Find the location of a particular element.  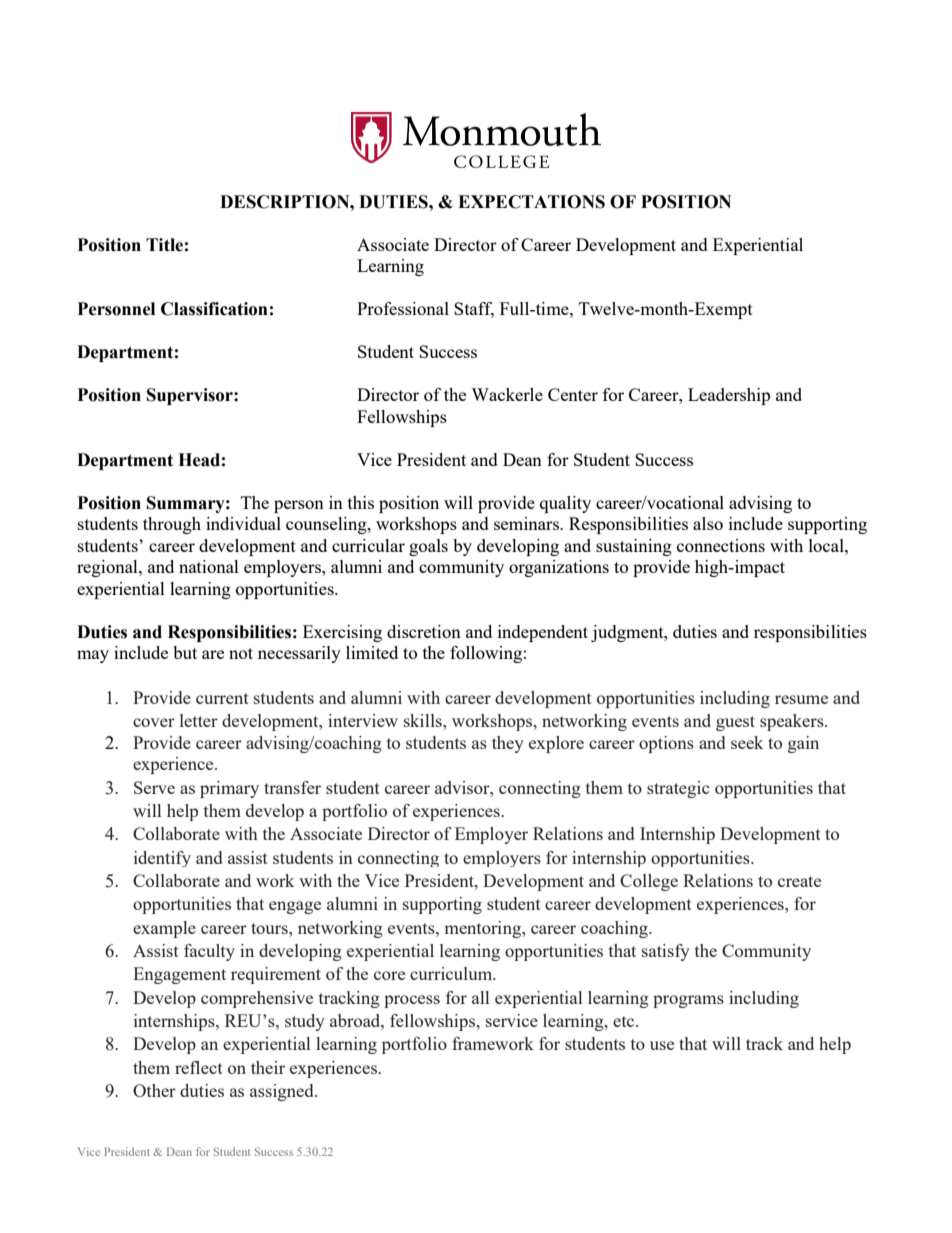

all is located at coordinates (480, 997).
